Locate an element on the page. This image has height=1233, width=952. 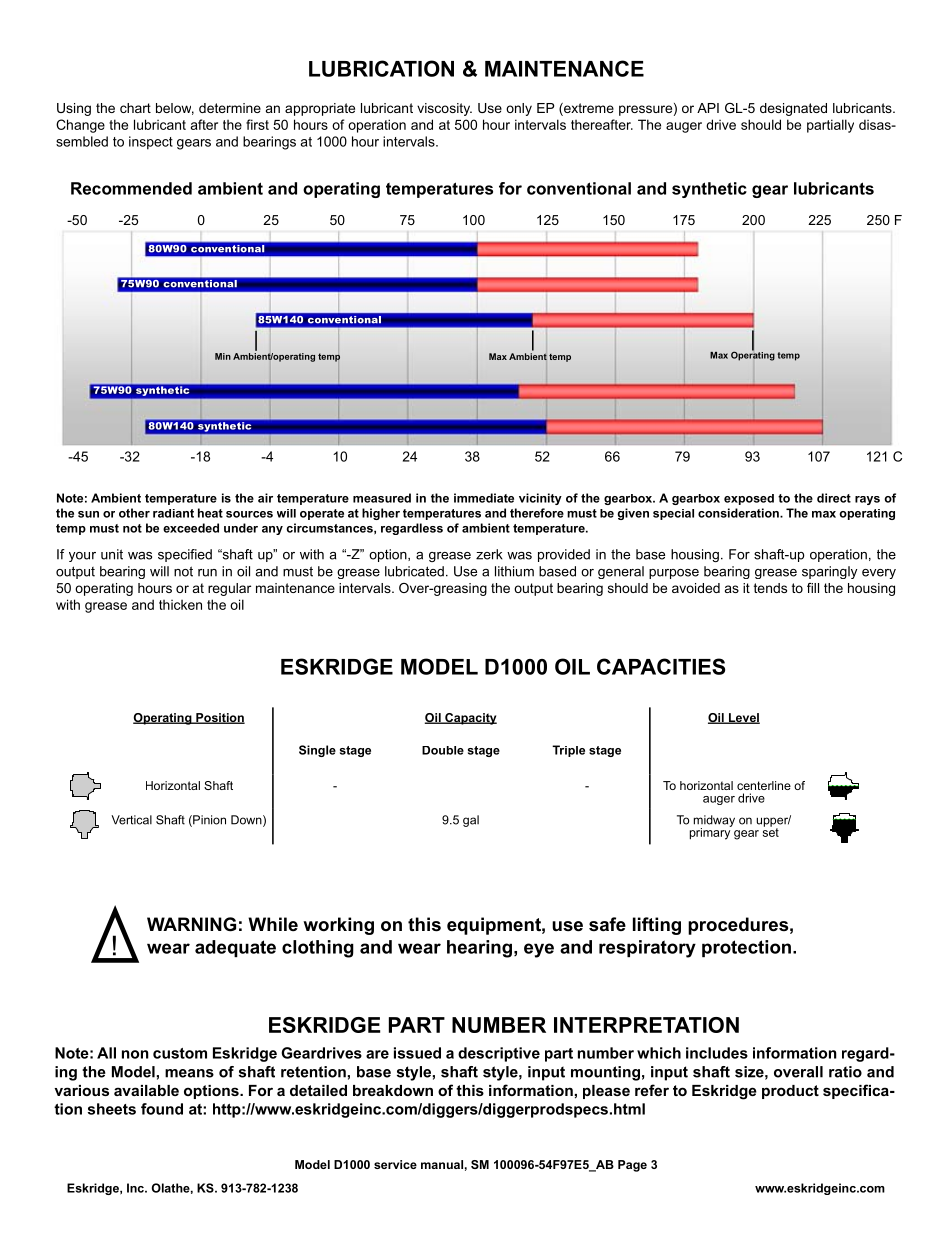
centerline is located at coordinates (764, 785).
